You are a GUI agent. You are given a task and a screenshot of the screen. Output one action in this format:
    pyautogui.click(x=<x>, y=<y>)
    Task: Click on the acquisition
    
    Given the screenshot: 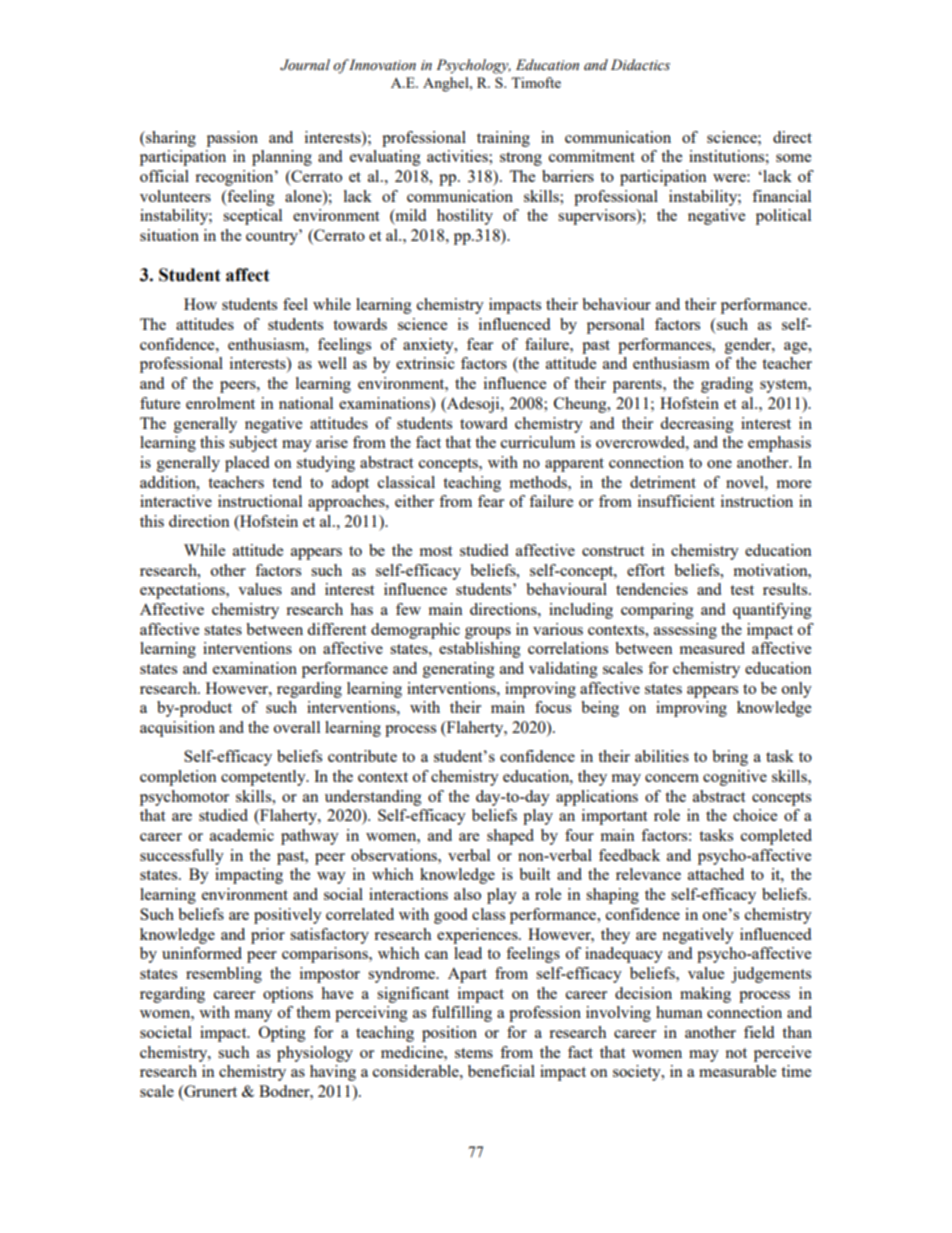 What is the action you would take?
    pyautogui.click(x=177, y=729)
